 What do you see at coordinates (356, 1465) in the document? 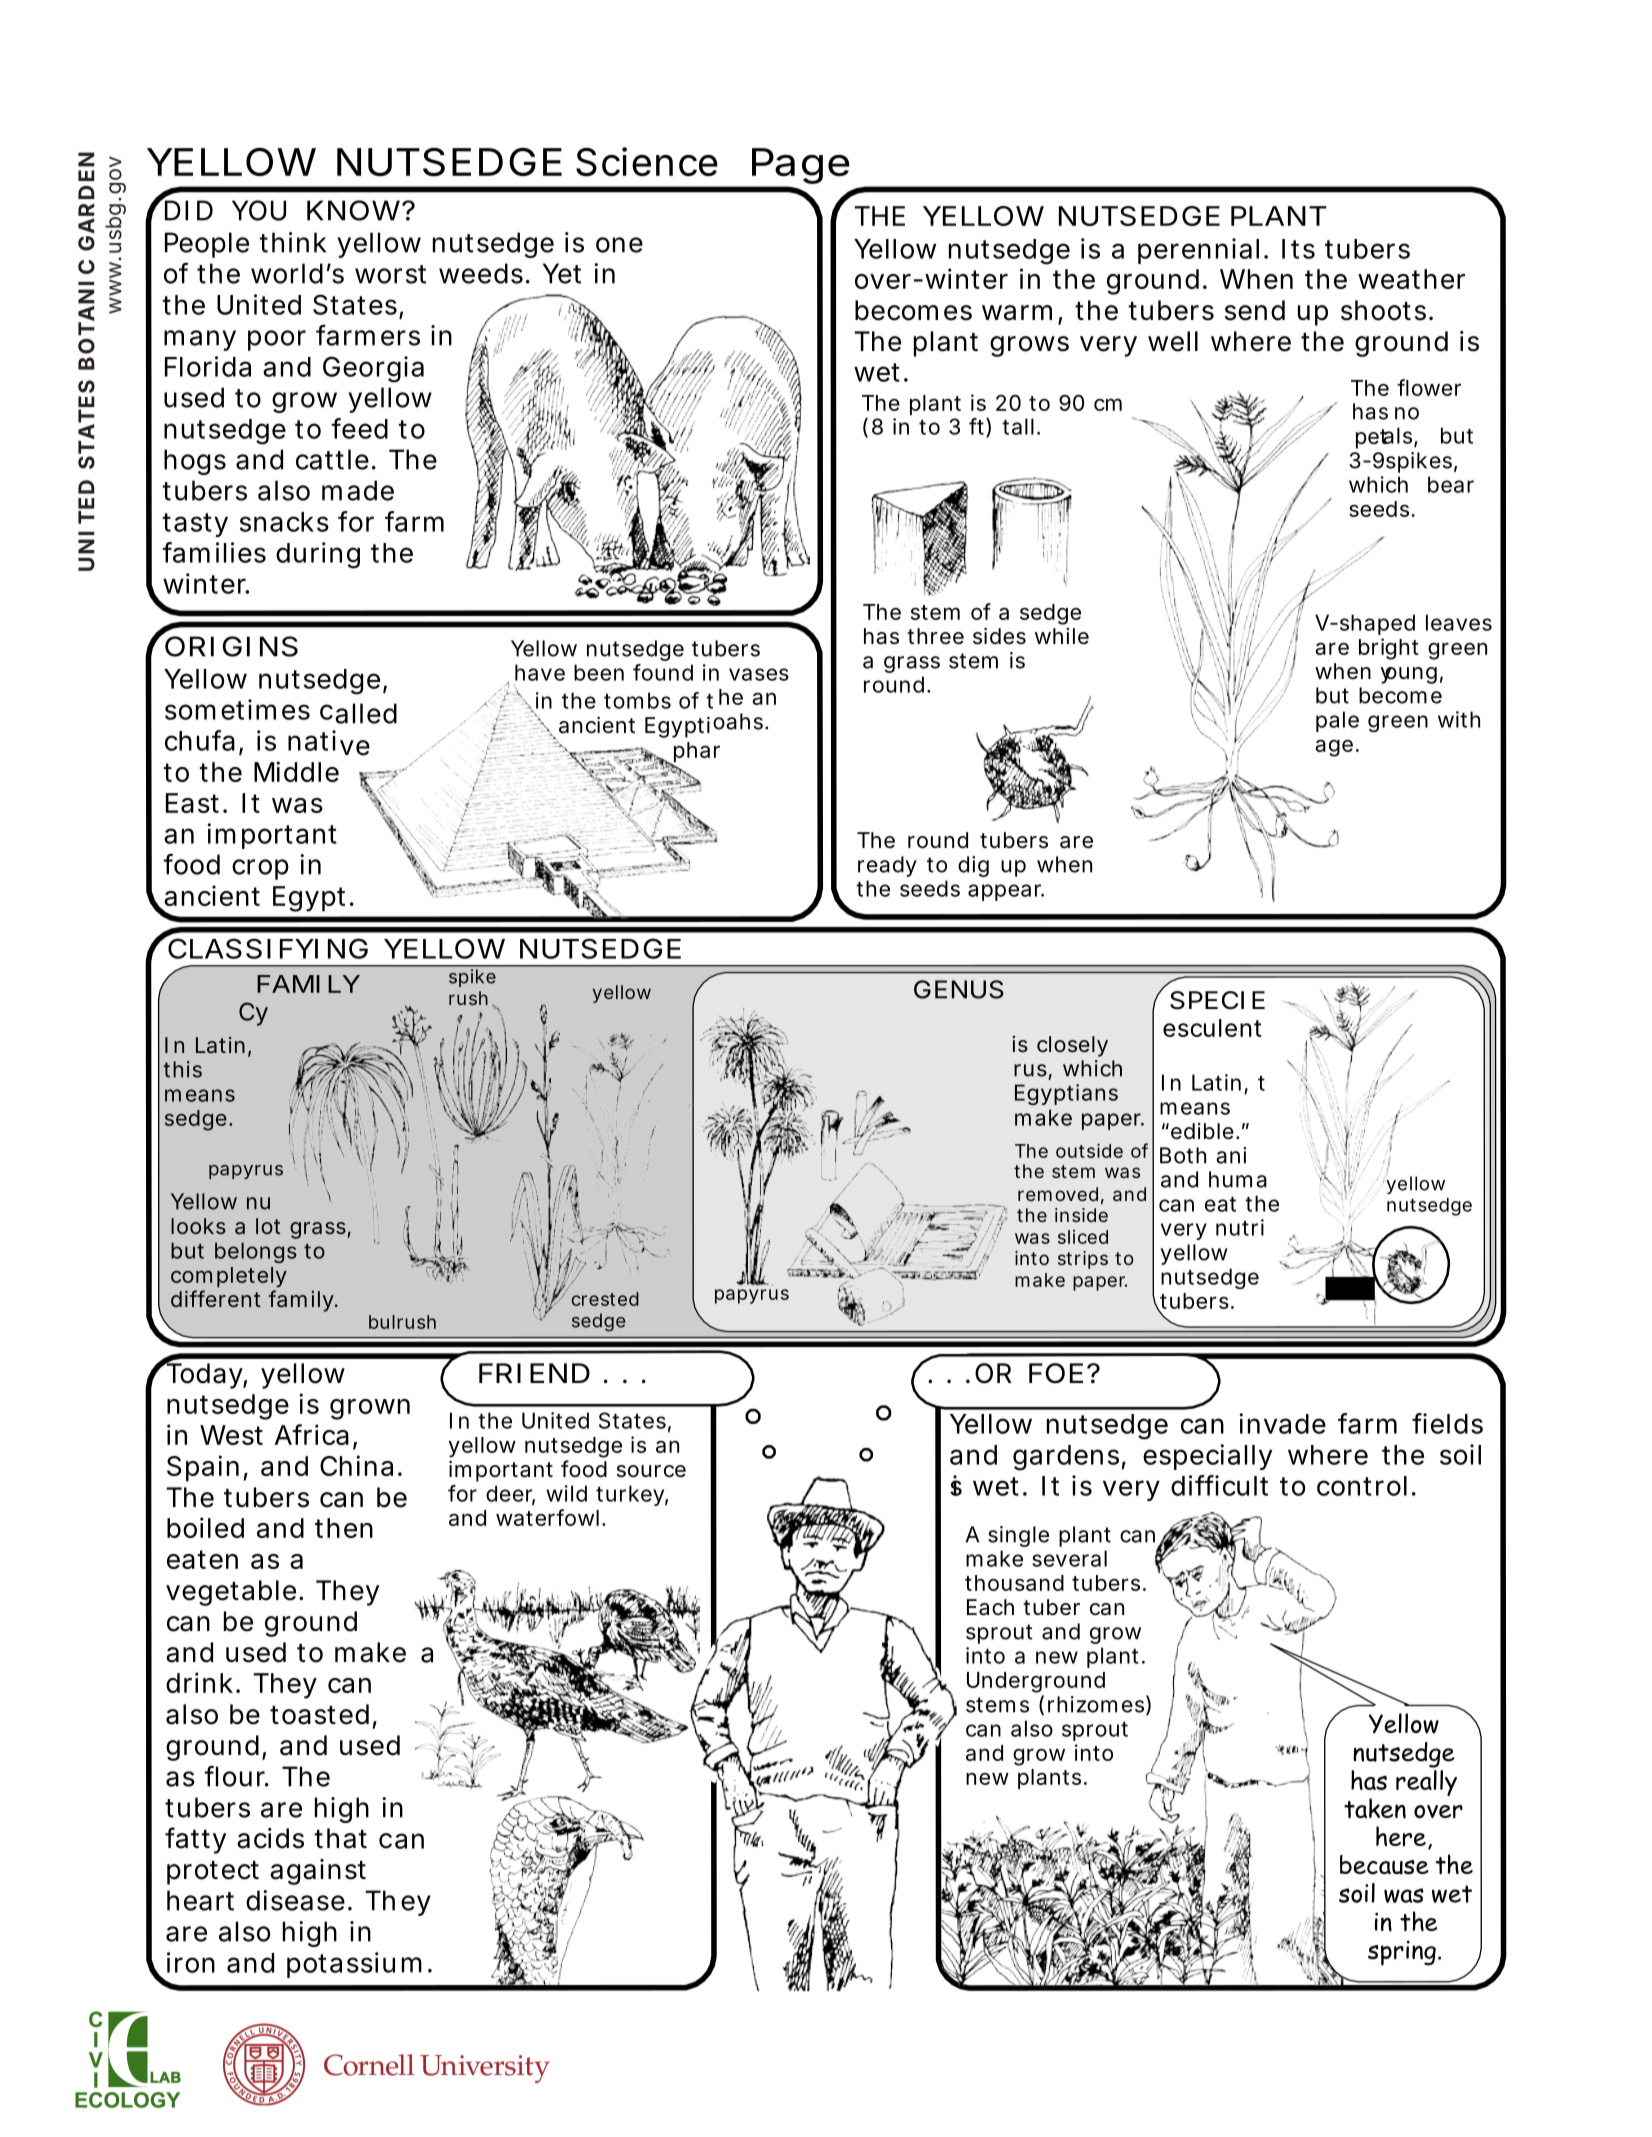
I see `China` at bounding box center [356, 1465].
